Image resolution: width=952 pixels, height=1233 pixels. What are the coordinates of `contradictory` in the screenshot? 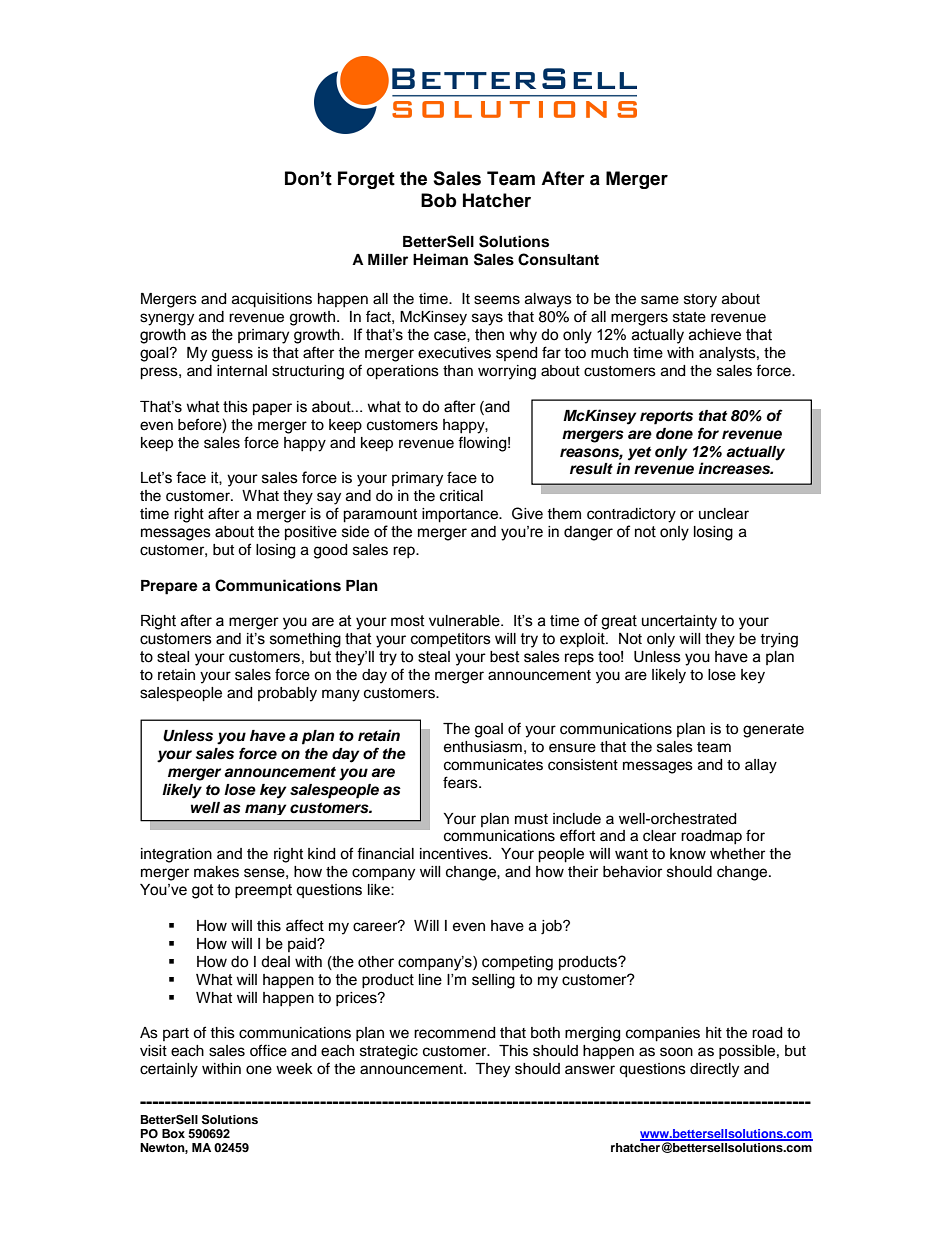 It's located at (631, 515).
